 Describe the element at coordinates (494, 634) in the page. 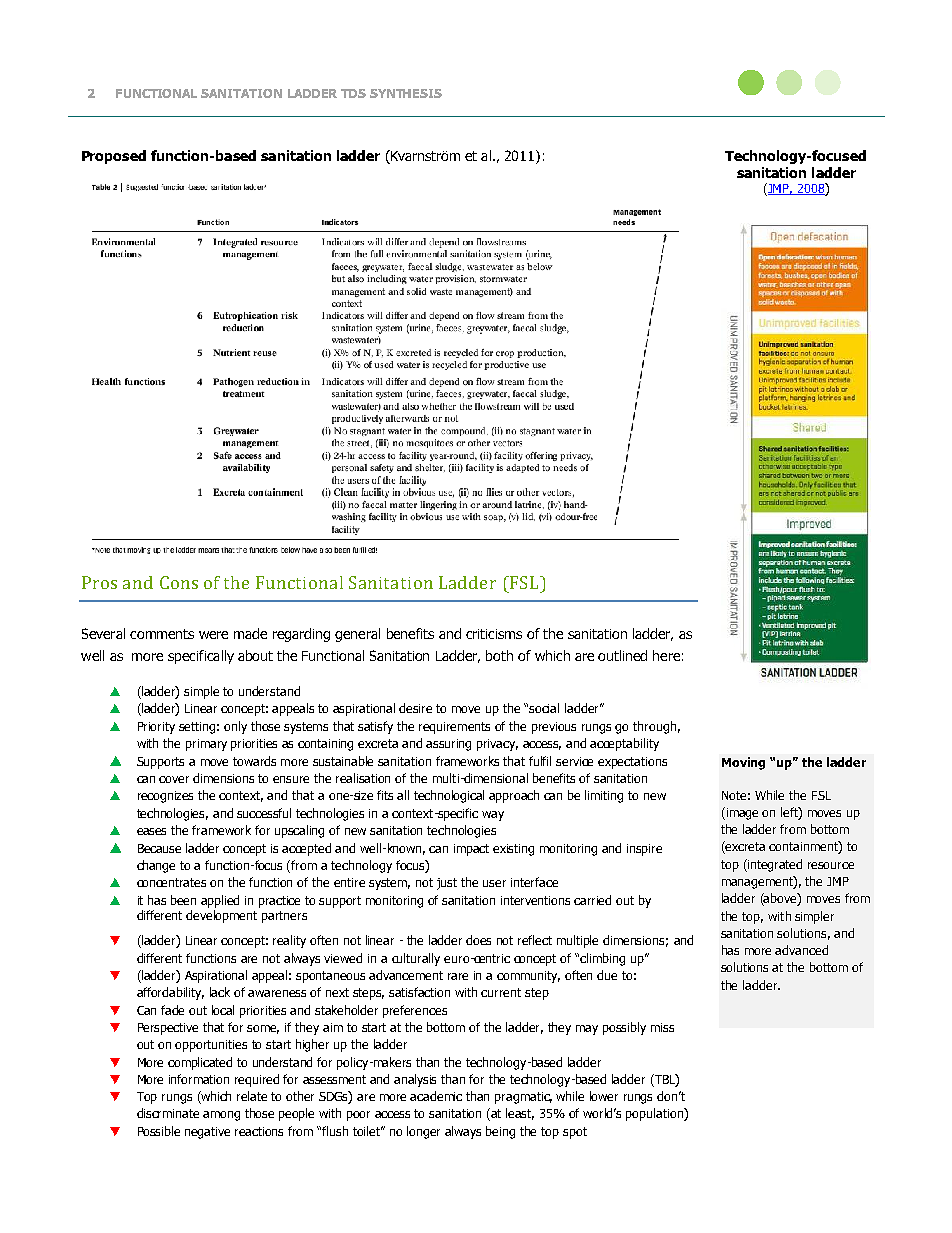

I see `criticisms` at that location.
